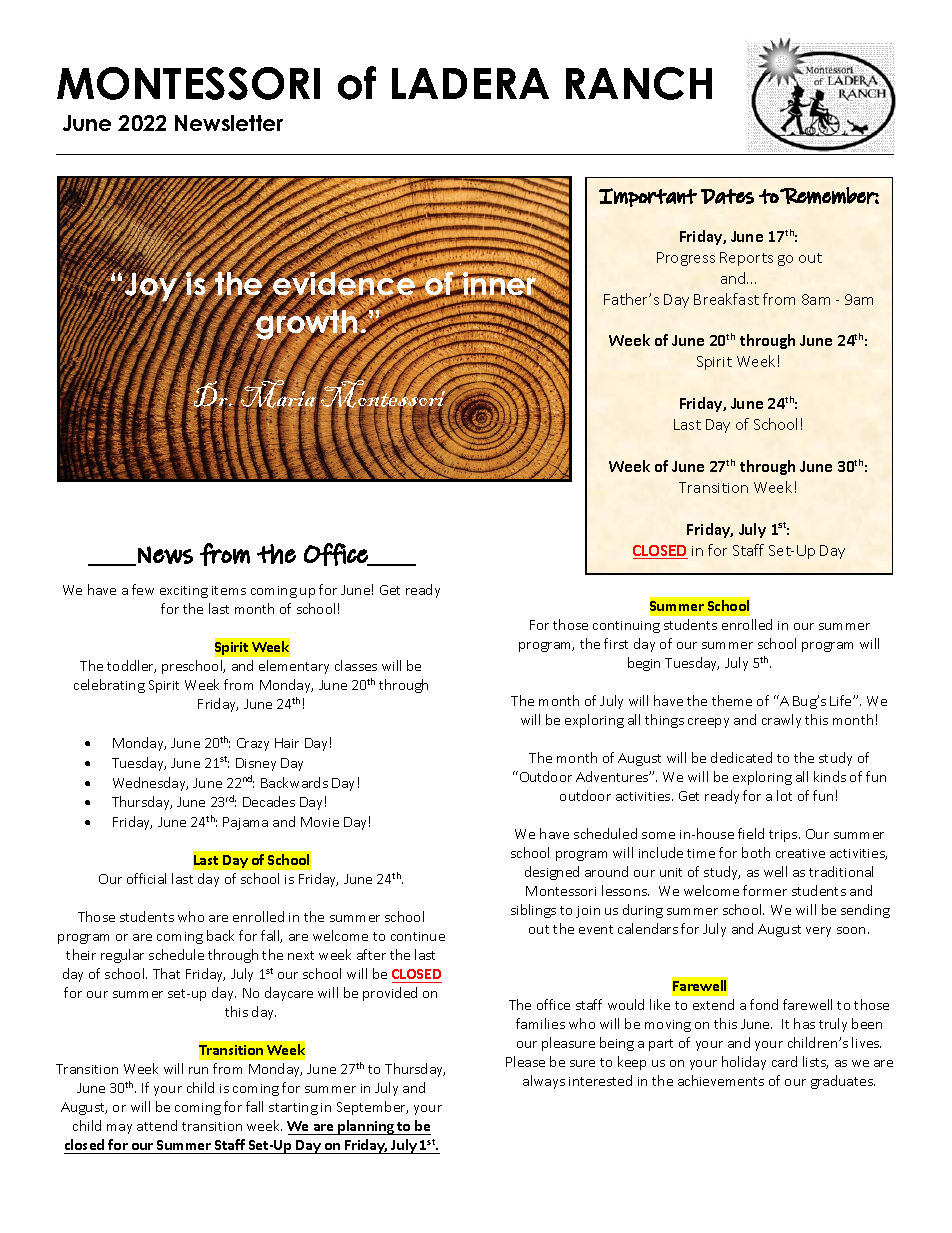  I want to click on Dates, so click(727, 196).
